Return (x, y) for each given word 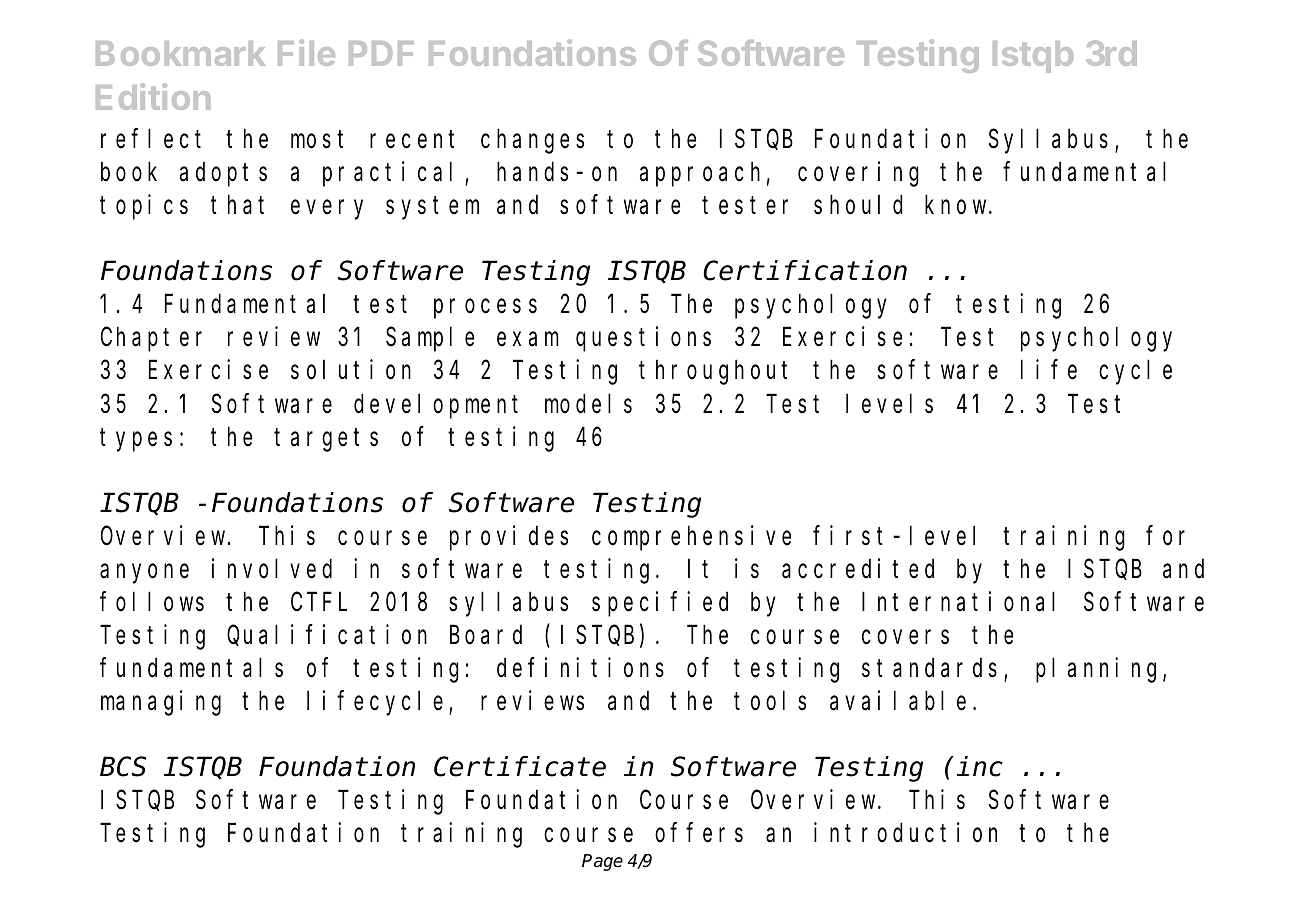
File (306, 52)
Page (602, 862)
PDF (381, 53)
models (588, 404)
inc (980, 767)
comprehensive (691, 538)
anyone (144, 574)
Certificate (520, 767)
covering (858, 174)
